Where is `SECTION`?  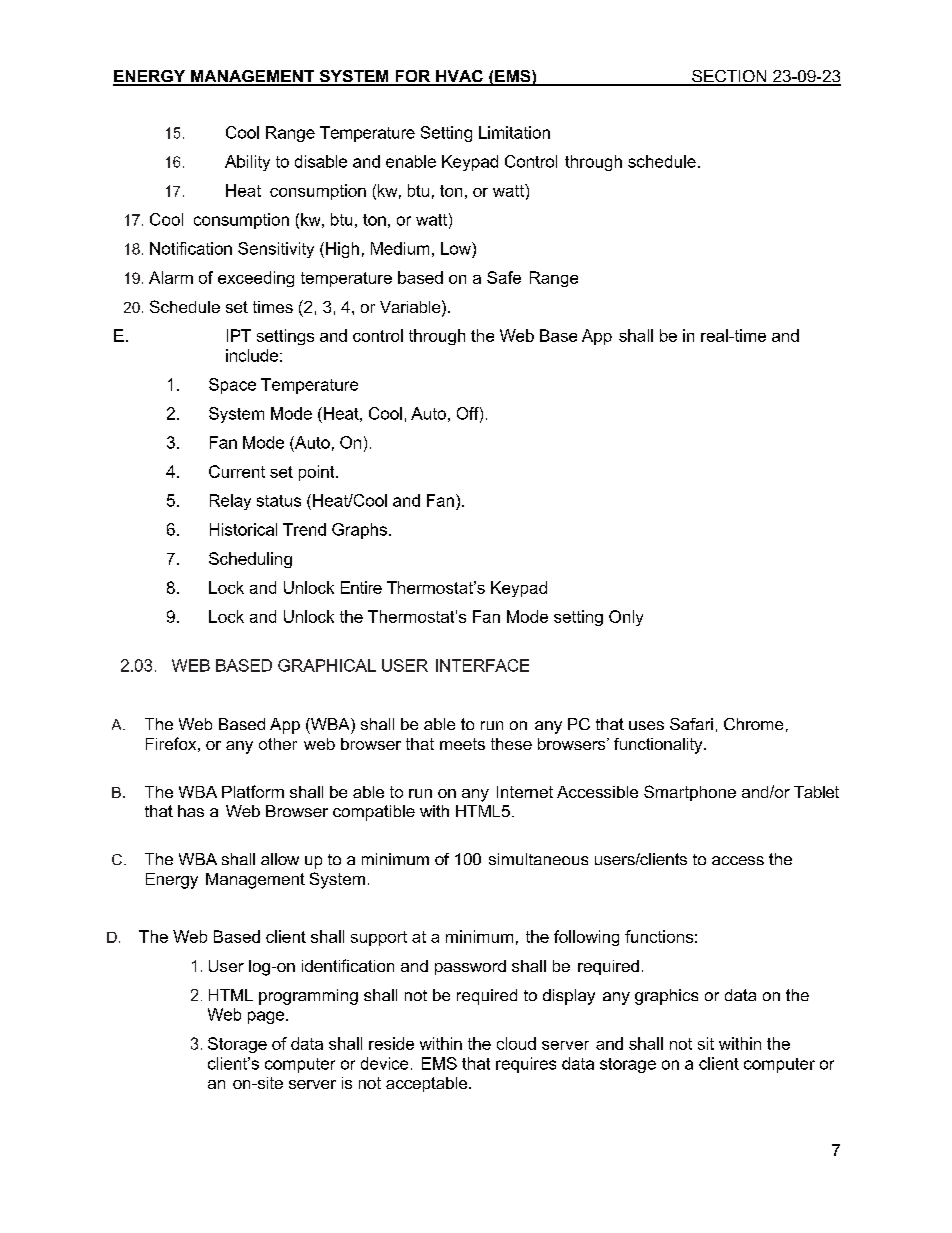
SECTION is located at coordinates (729, 77).
